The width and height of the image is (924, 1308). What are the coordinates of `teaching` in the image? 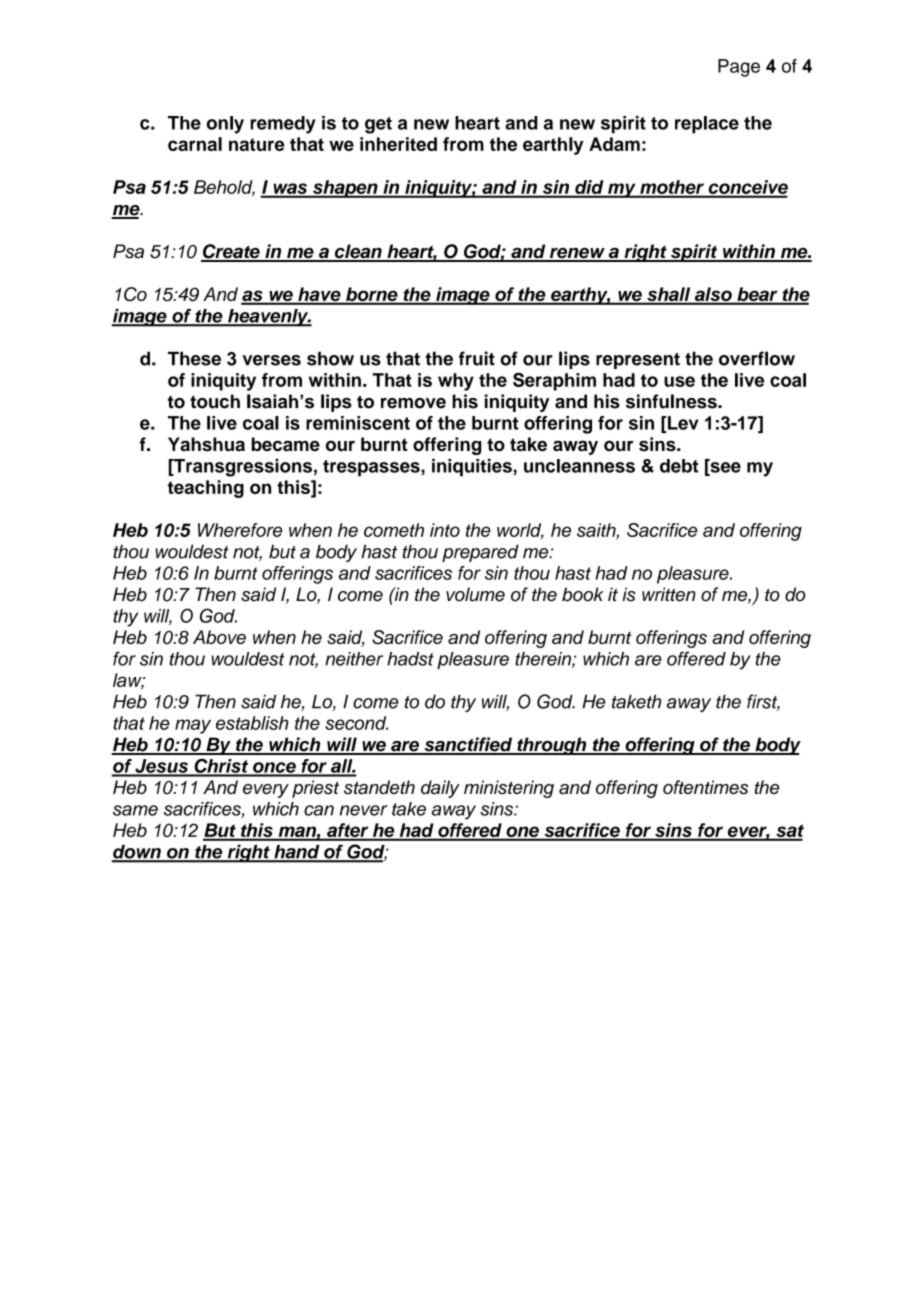 It's located at (206, 489).
